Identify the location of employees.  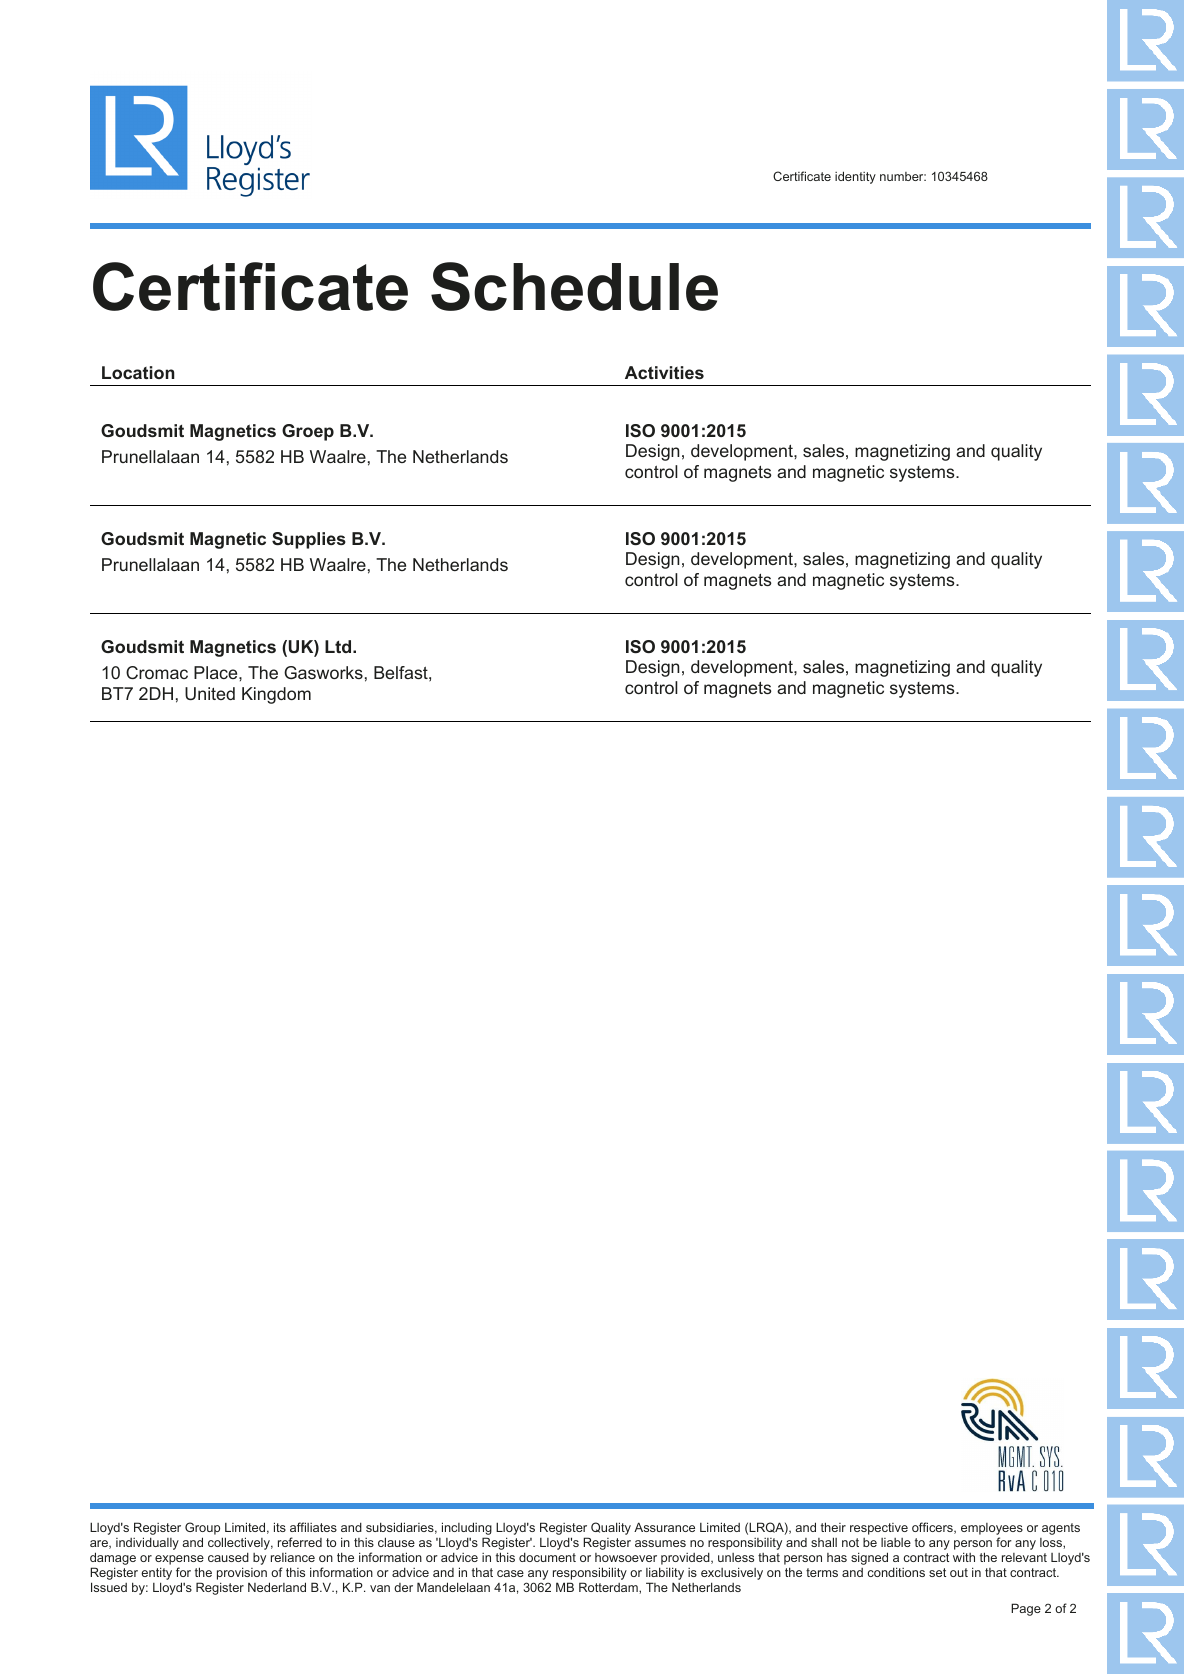
(992, 1530).
